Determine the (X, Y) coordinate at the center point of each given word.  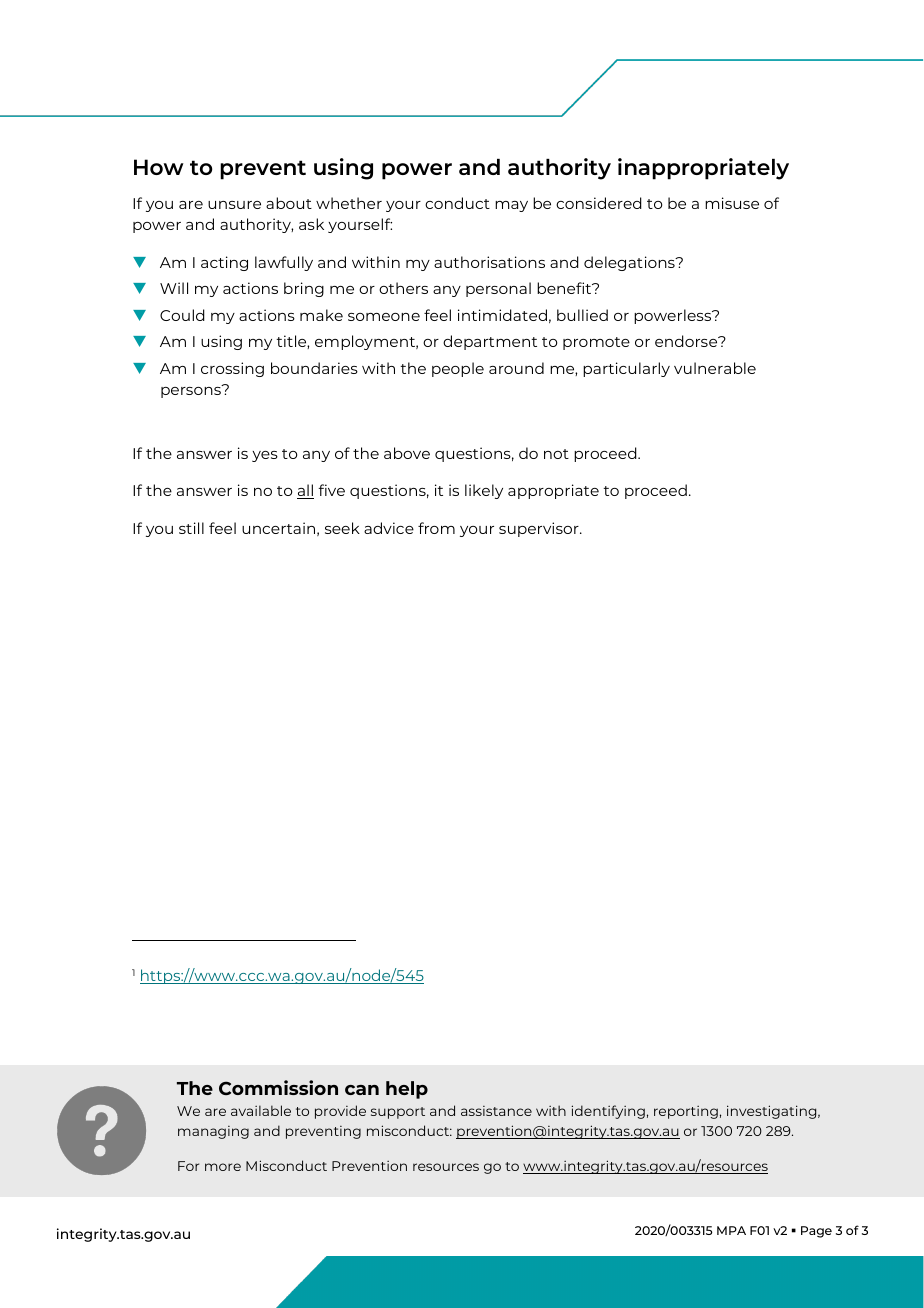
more (223, 1167)
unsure (234, 205)
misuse (732, 203)
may (511, 206)
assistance (496, 1111)
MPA (731, 1230)
